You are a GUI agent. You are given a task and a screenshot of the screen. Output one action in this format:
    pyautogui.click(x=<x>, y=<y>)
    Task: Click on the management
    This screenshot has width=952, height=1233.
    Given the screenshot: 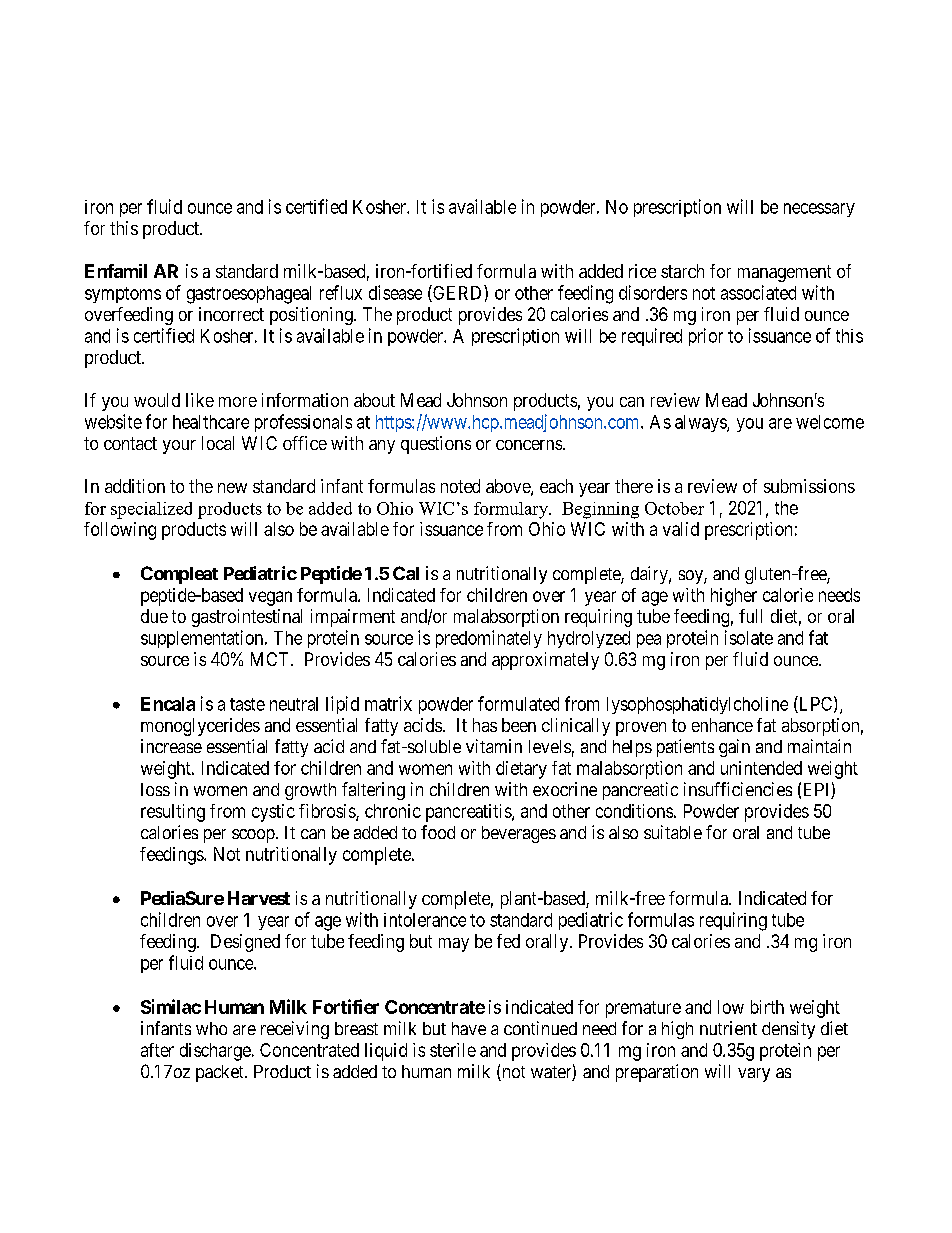 What is the action you would take?
    pyautogui.click(x=784, y=273)
